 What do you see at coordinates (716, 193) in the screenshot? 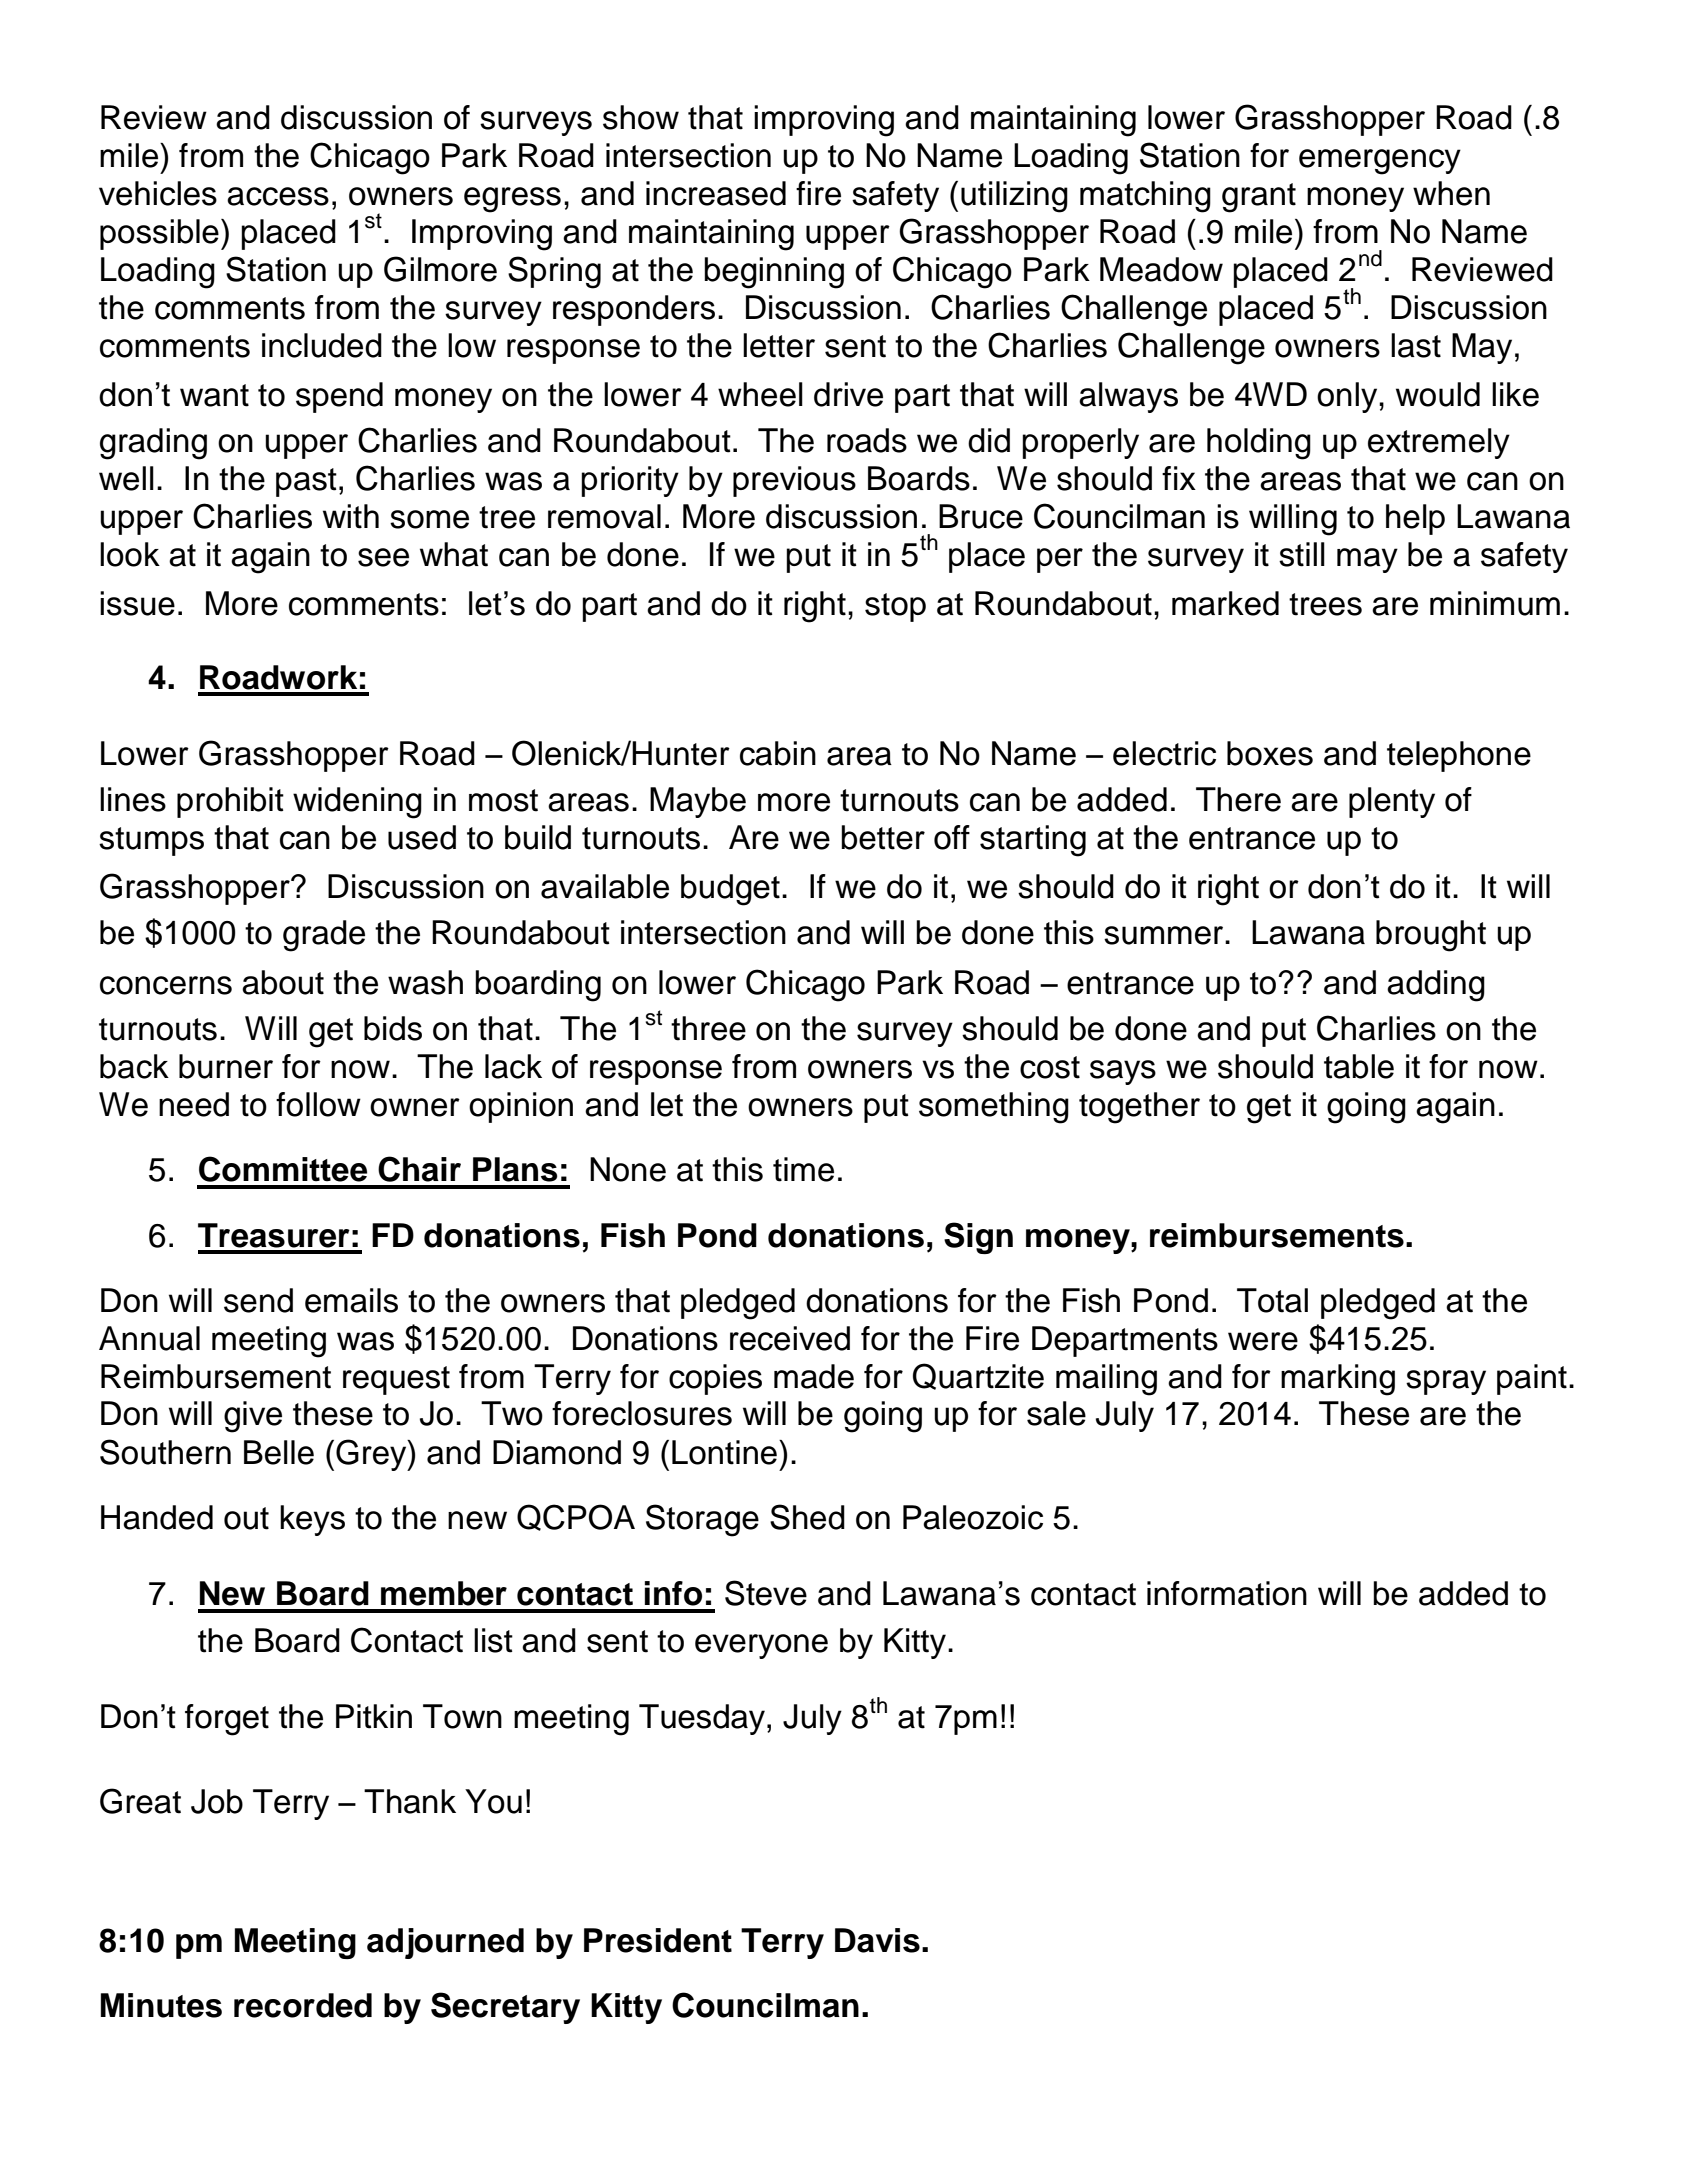
I see `increased` at bounding box center [716, 193].
